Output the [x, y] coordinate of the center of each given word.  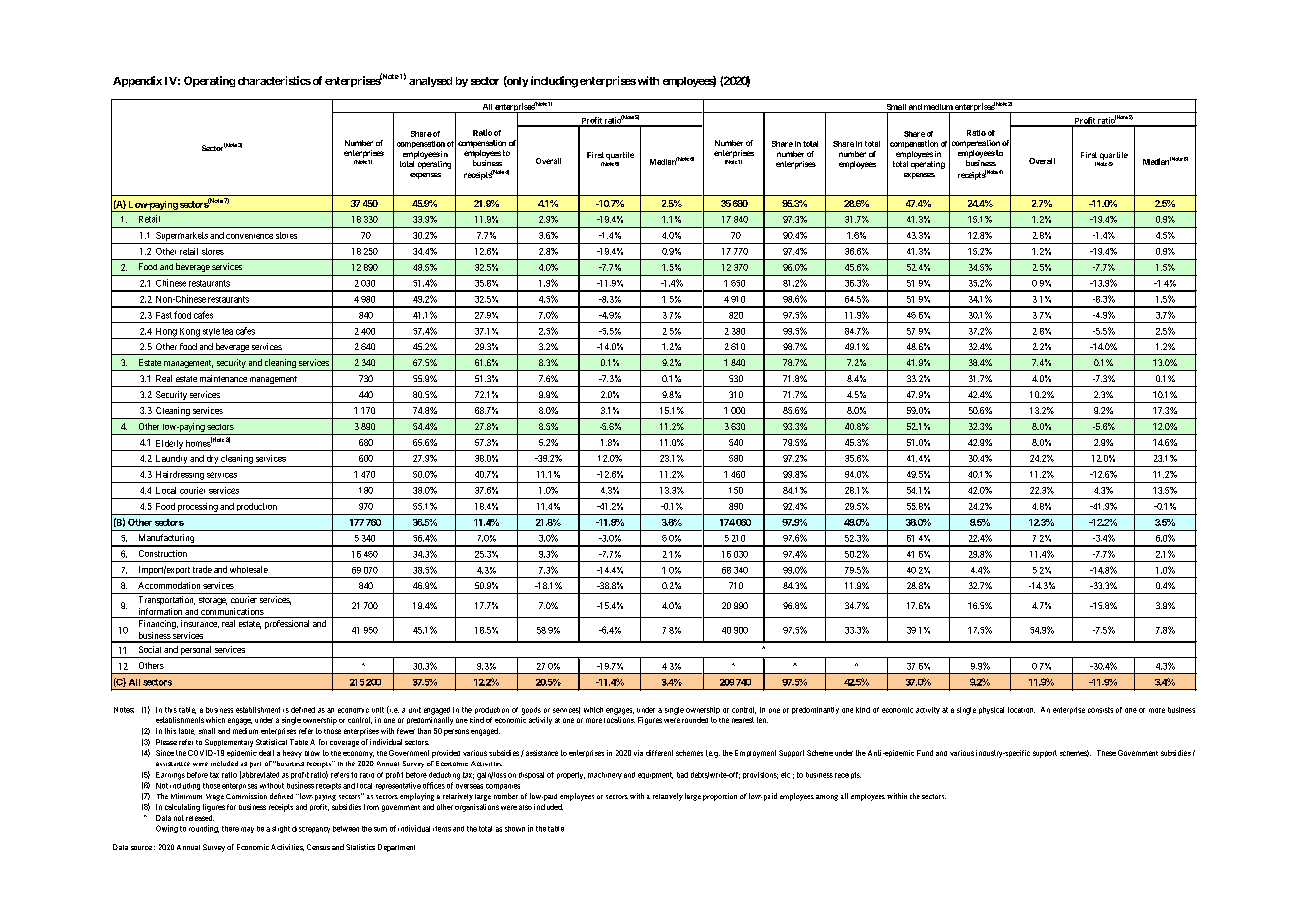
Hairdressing [180, 475]
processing [198, 507]
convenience [249, 236]
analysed [430, 82]
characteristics [274, 80]
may [247, 830]
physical [991, 710]
